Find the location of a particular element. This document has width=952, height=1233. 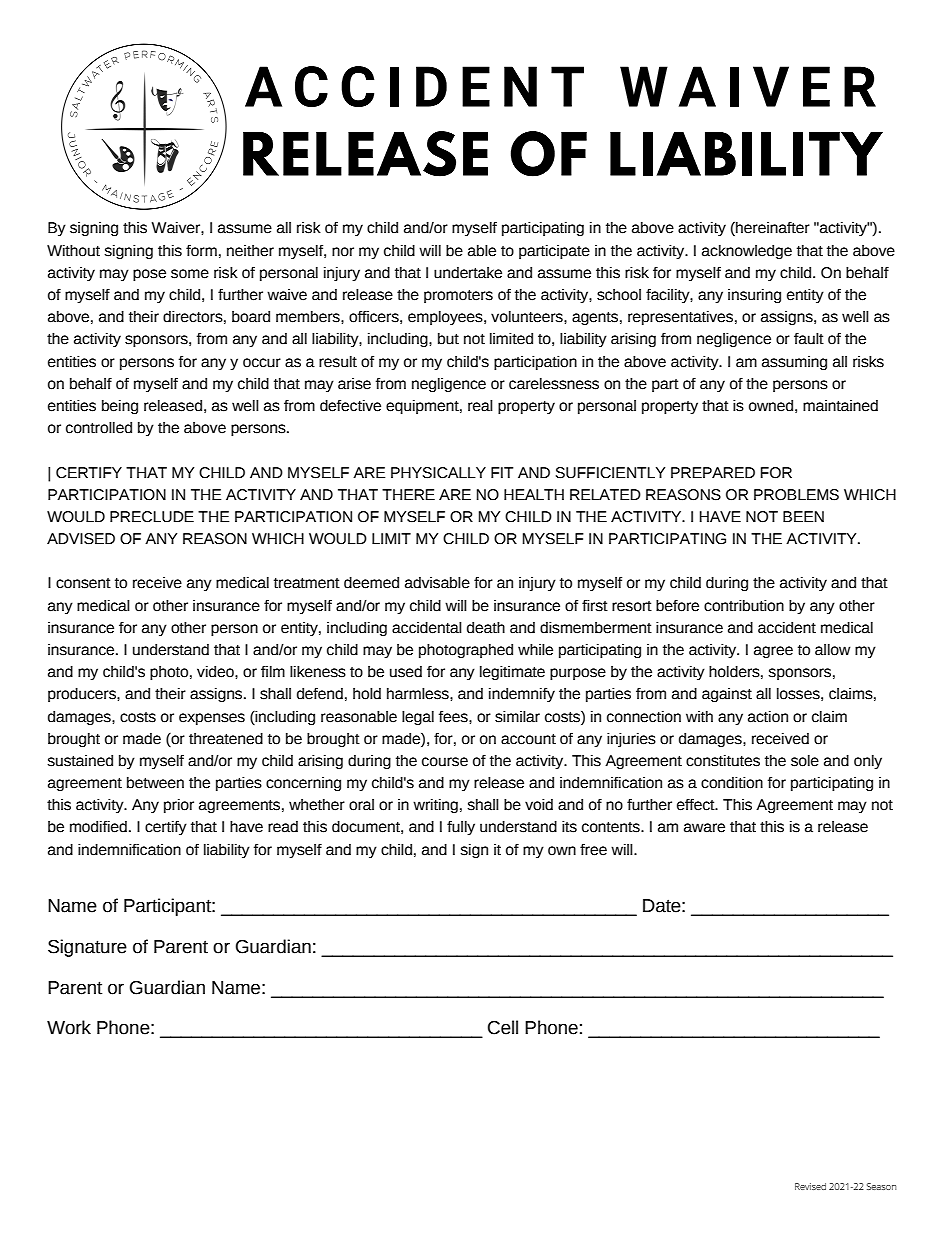

acknowledge is located at coordinates (747, 252).
